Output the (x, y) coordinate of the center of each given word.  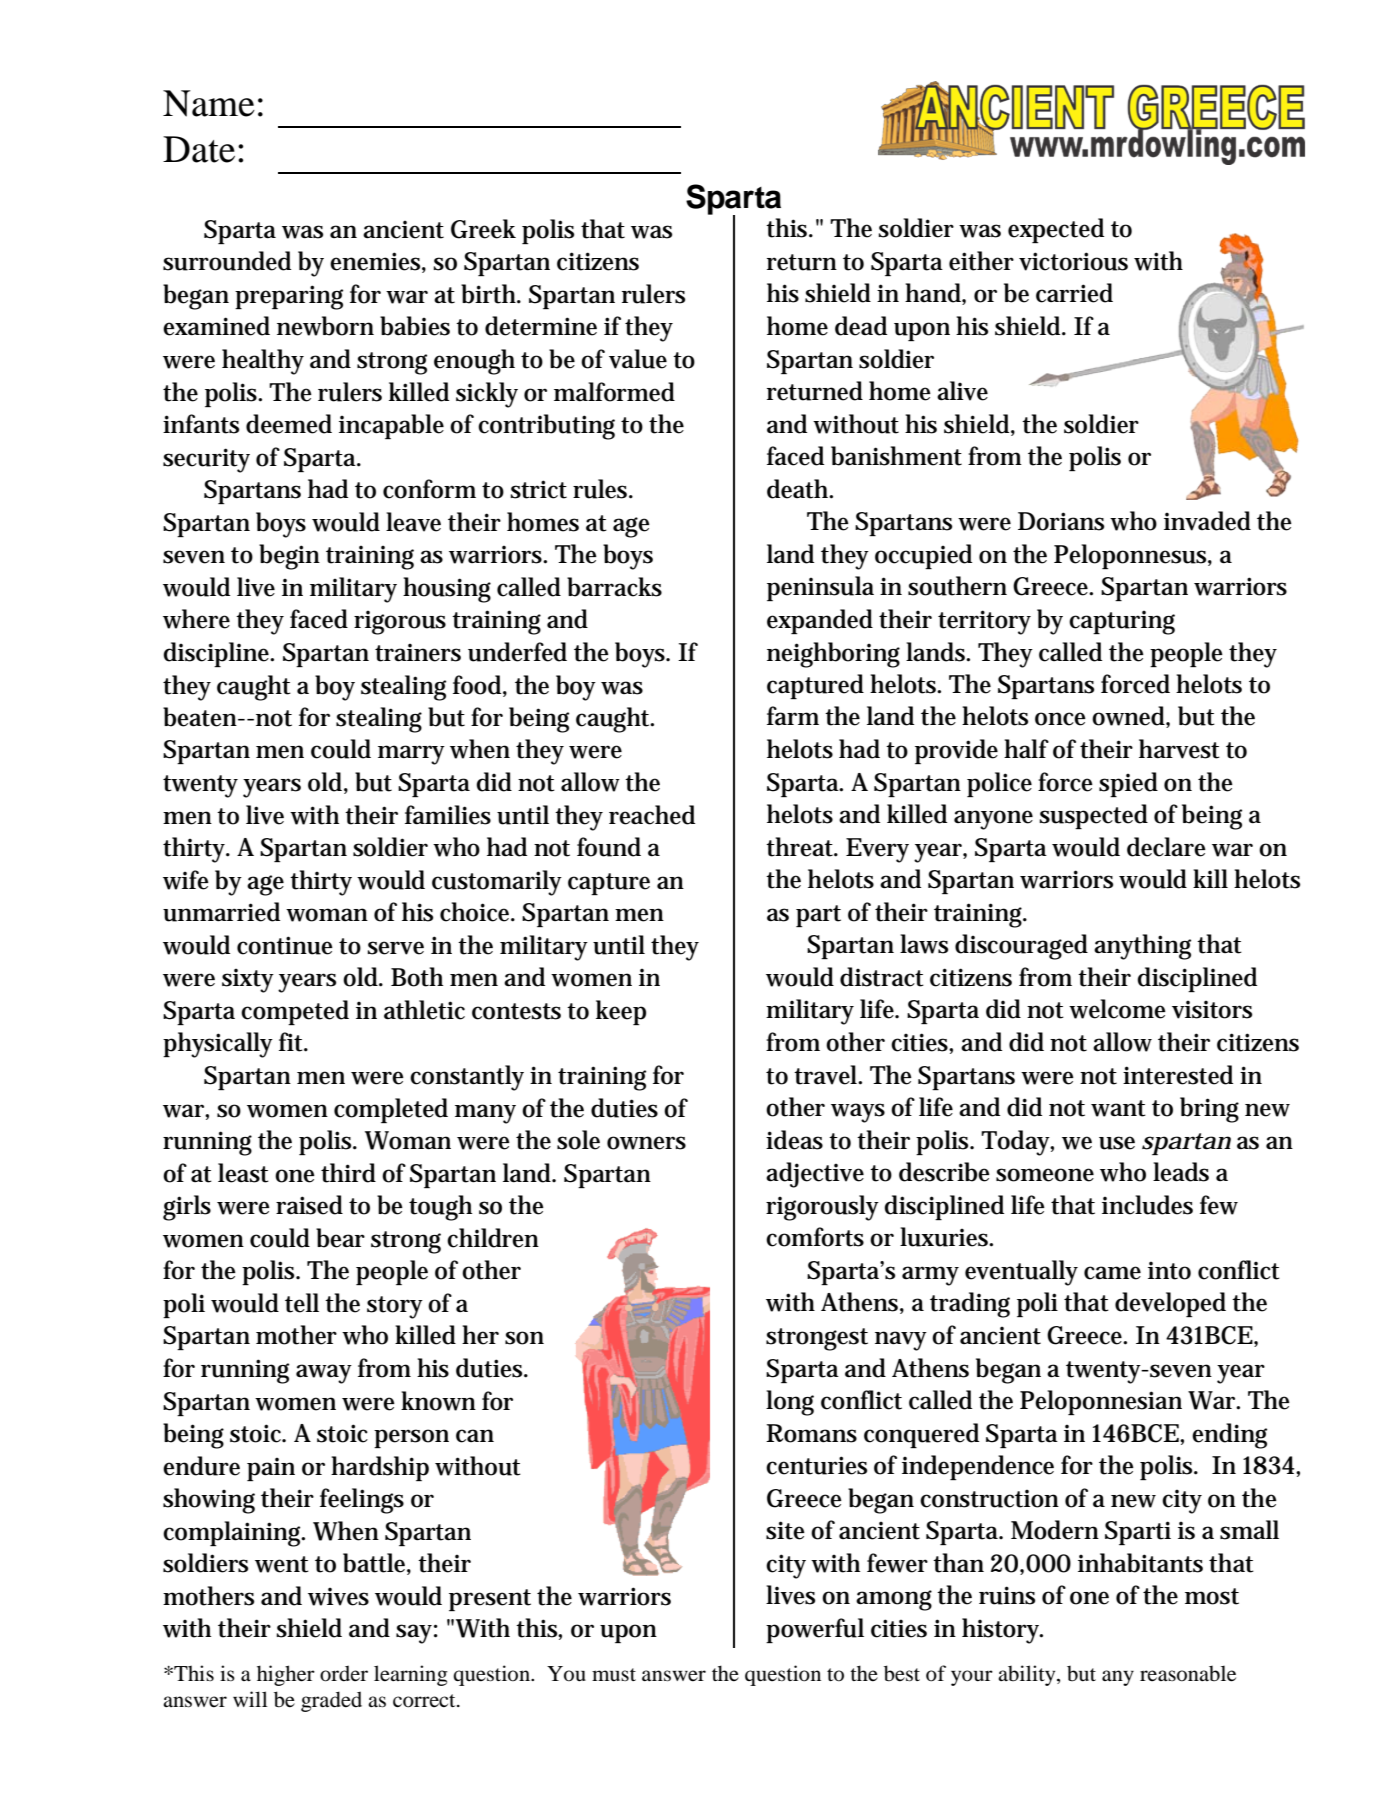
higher (286, 1675)
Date (199, 149)
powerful (815, 1630)
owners (646, 1143)
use (1117, 1143)
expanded (820, 621)
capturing (1122, 623)
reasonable (1188, 1673)
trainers (418, 653)
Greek (483, 229)
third (348, 1173)
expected (1056, 230)
